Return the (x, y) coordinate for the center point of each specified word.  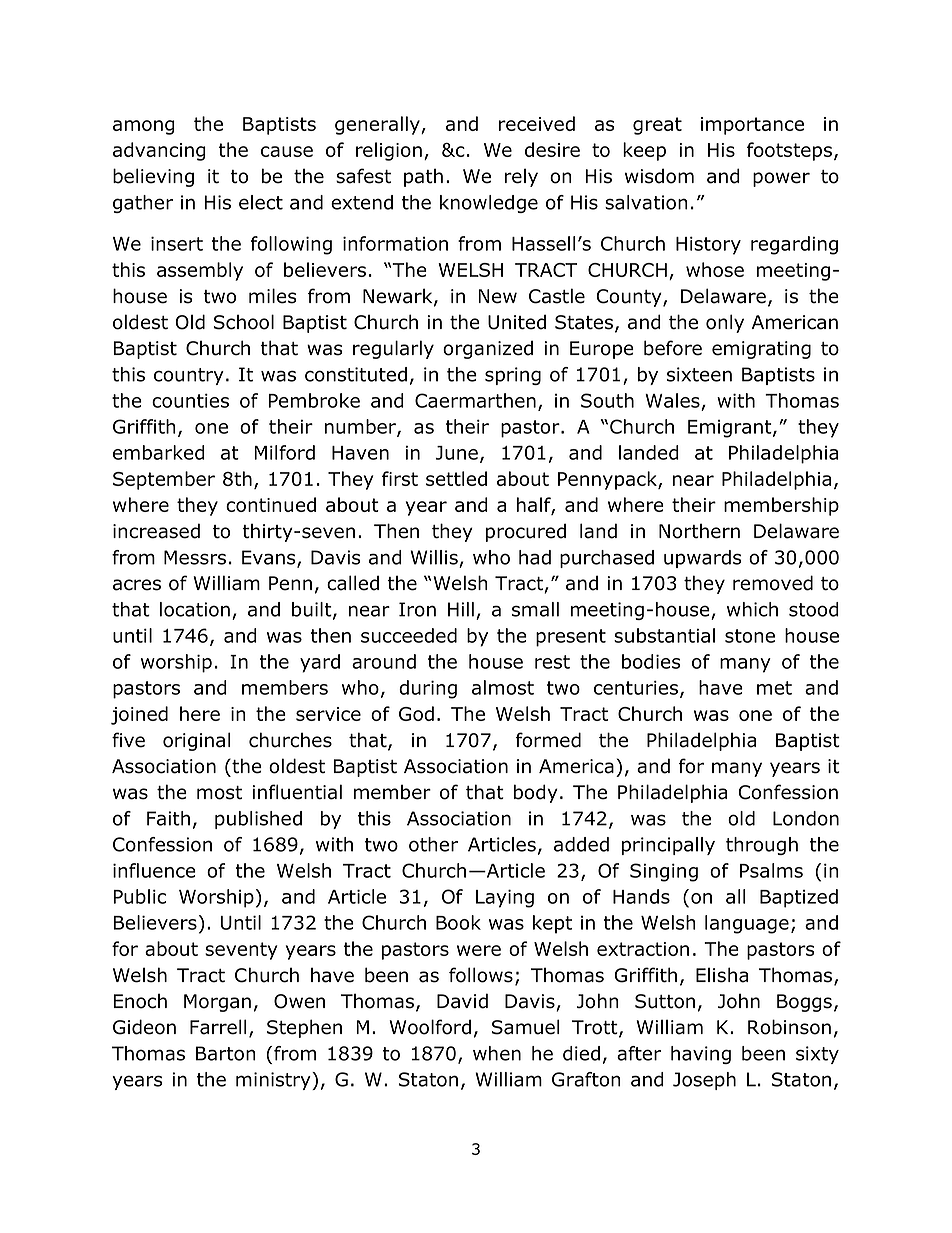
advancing (159, 151)
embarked (159, 452)
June (457, 453)
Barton (226, 1053)
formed (548, 740)
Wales (672, 400)
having (701, 1055)
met (774, 688)
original (196, 741)
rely (521, 177)
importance (752, 126)
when (497, 1053)
